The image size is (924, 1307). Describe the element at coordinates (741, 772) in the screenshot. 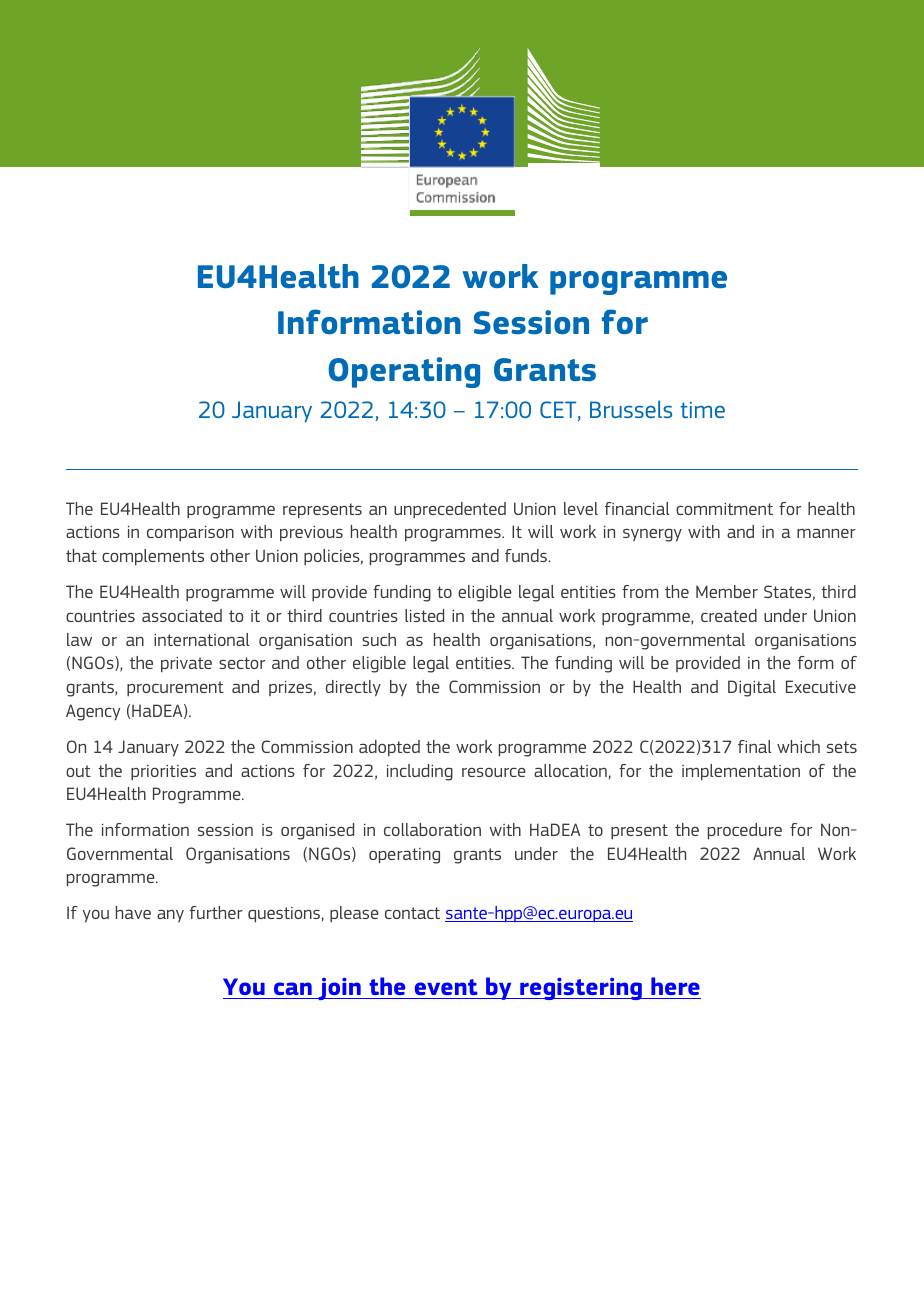

I see `implementation` at that location.
